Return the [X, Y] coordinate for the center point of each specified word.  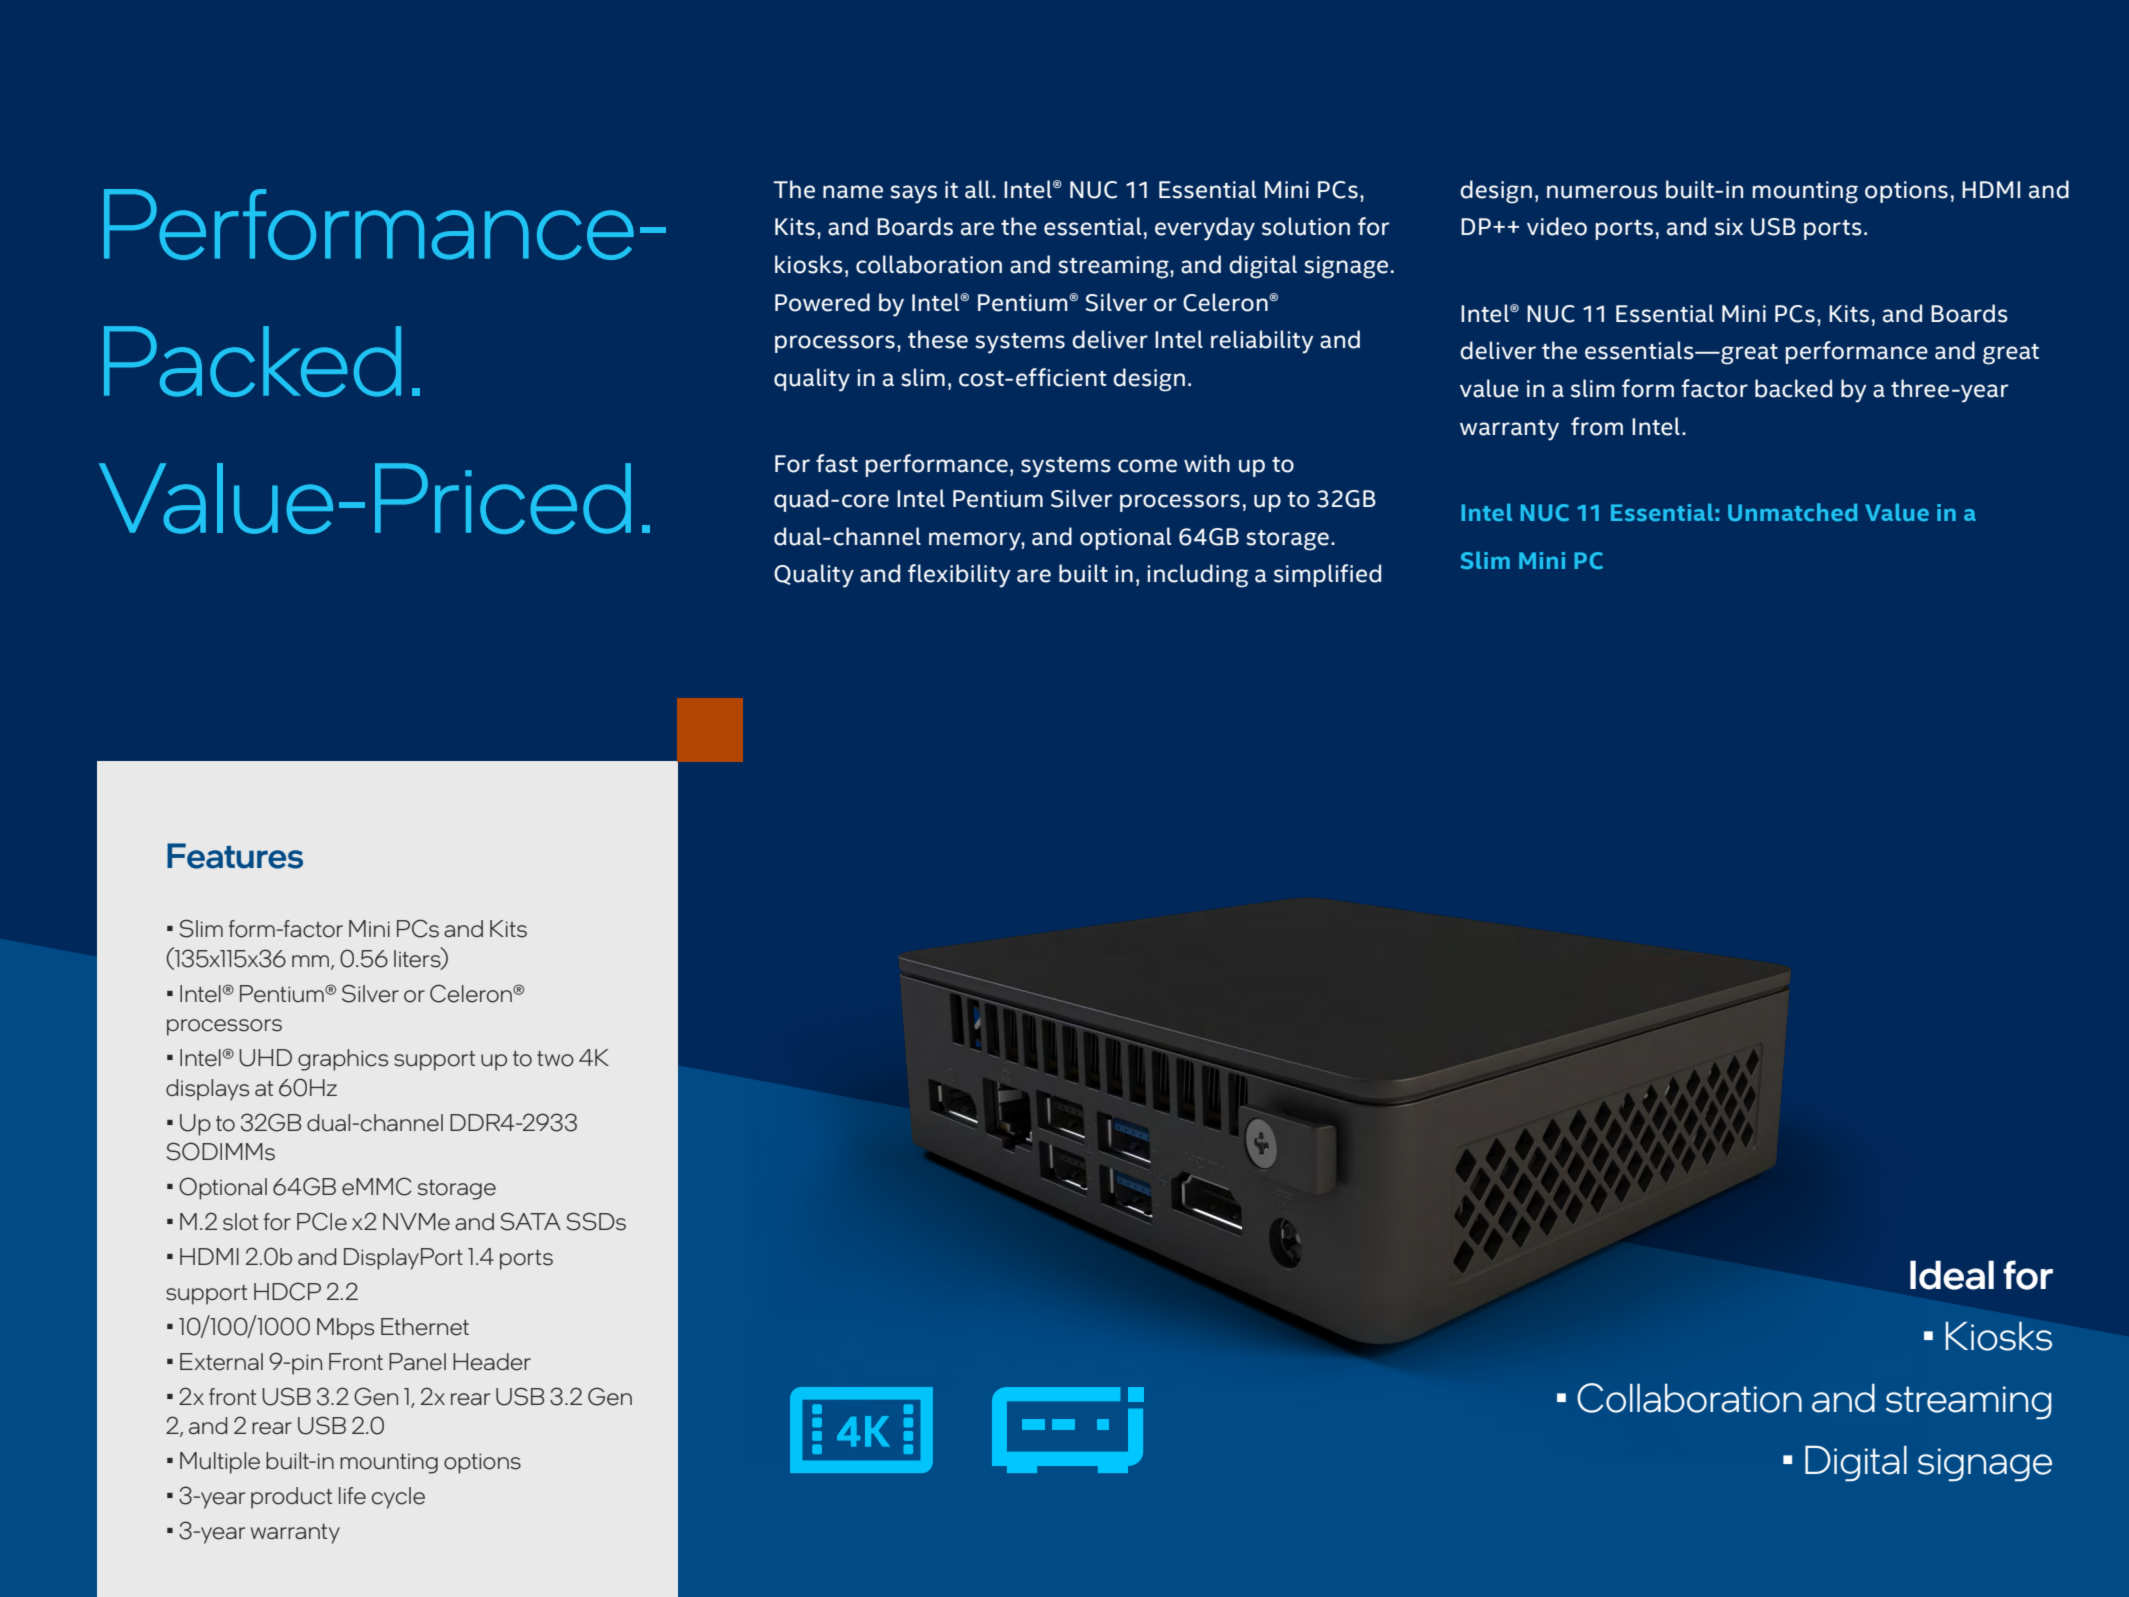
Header [492, 1362]
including [1197, 576]
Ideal [1952, 1275]
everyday [1205, 229]
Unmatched [1792, 512]
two [555, 1059]
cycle [398, 1498]
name [853, 192]
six [1729, 227]
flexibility [959, 576]
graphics [343, 1060]
